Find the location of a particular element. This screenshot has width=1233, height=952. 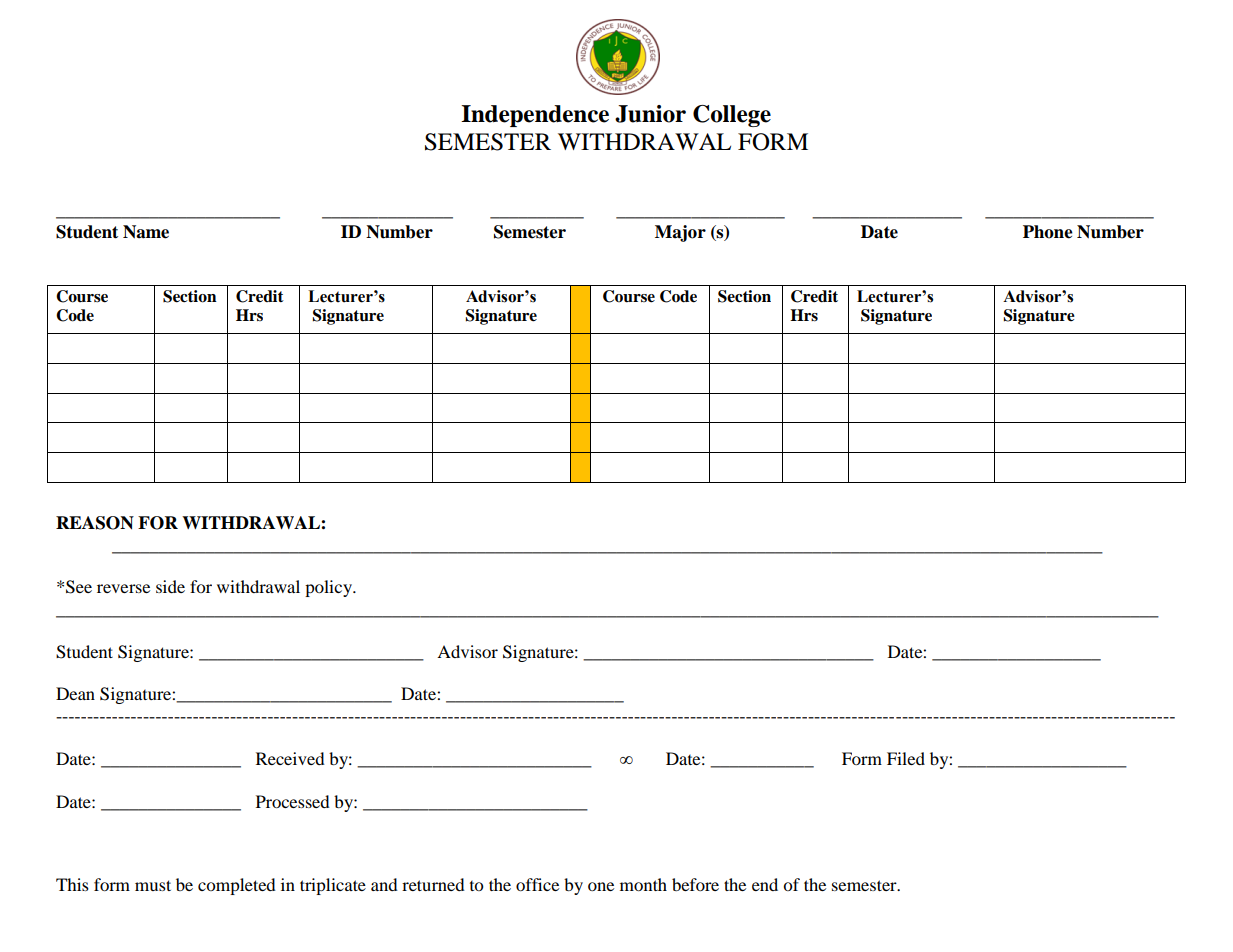

Independence is located at coordinates (535, 116).
